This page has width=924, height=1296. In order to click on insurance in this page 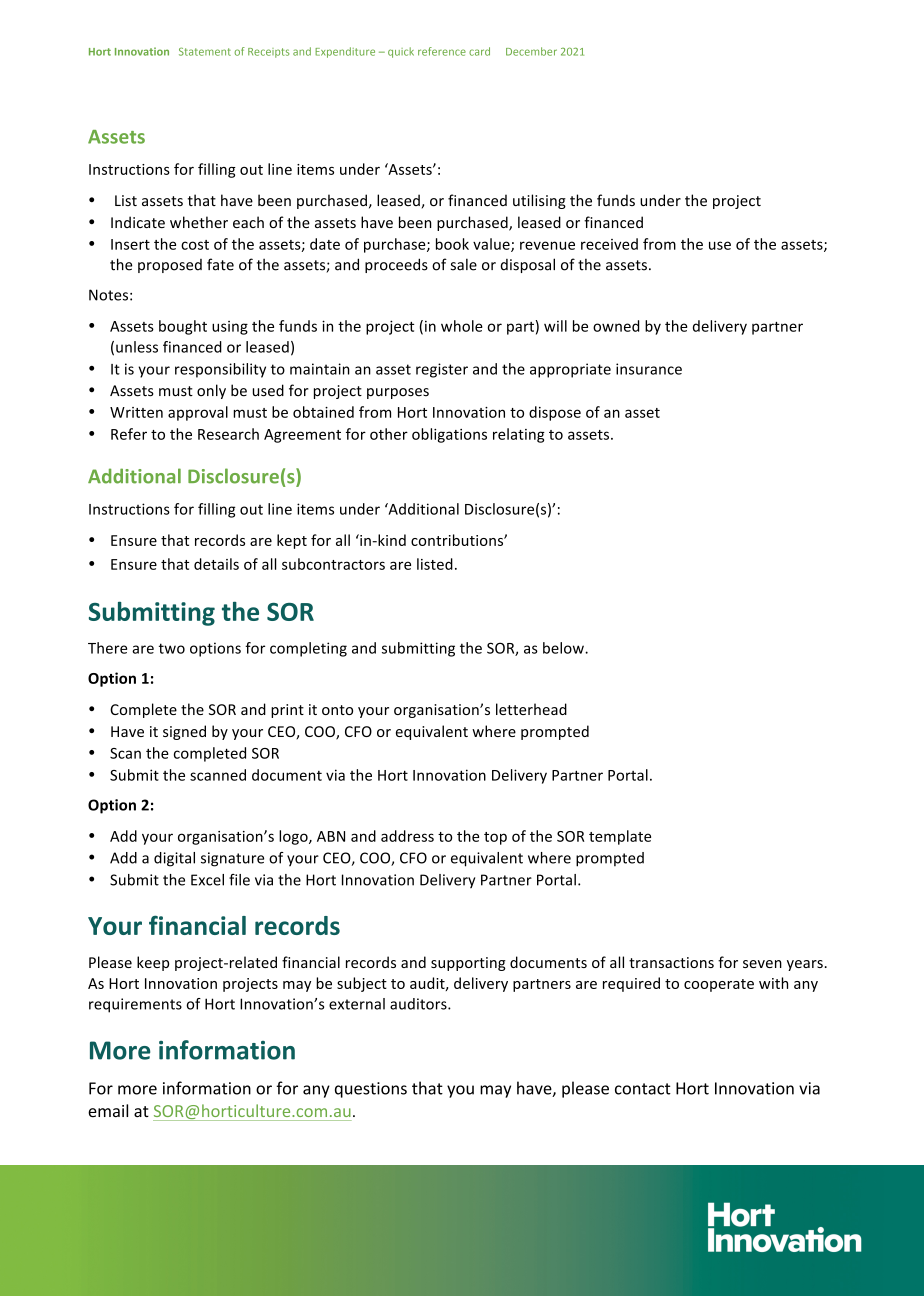, I will do `click(649, 369)`.
